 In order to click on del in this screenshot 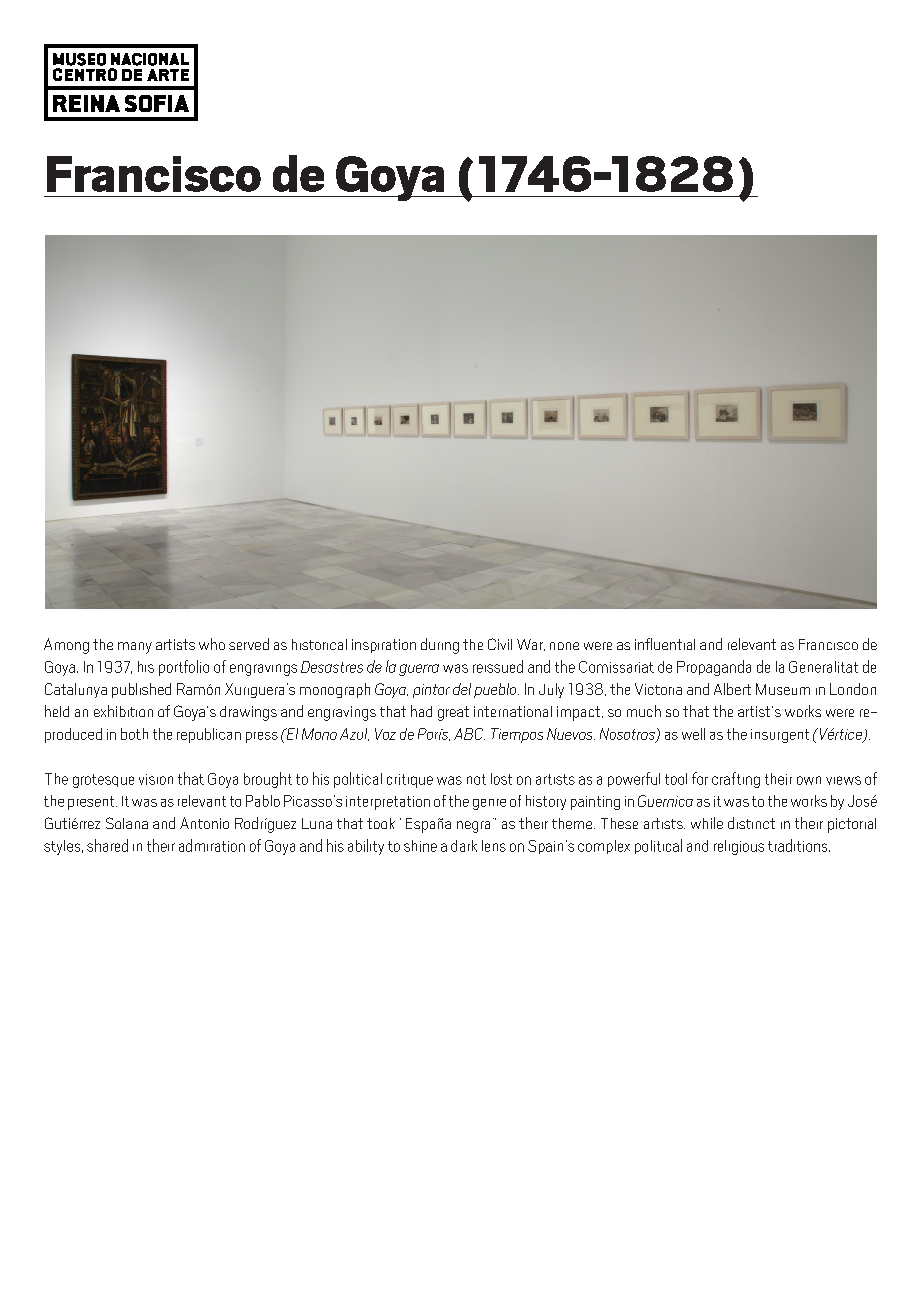, I will do `click(462, 689)`.
